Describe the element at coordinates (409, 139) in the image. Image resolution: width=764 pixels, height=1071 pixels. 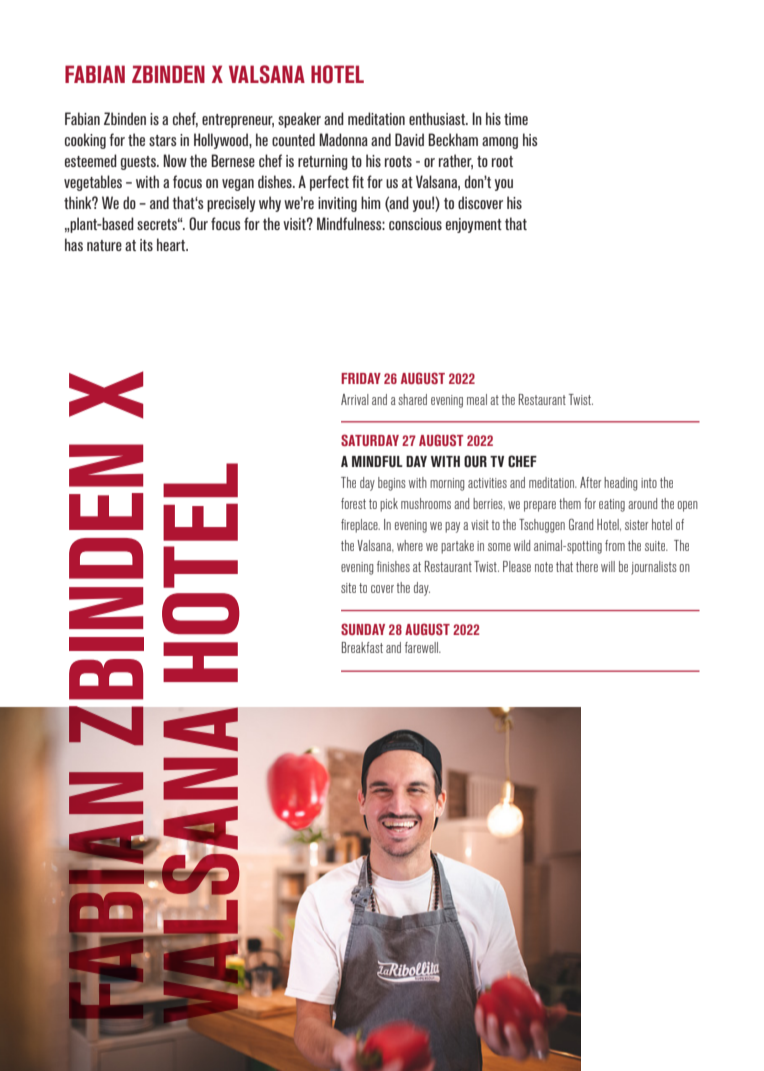
I see `David` at that location.
